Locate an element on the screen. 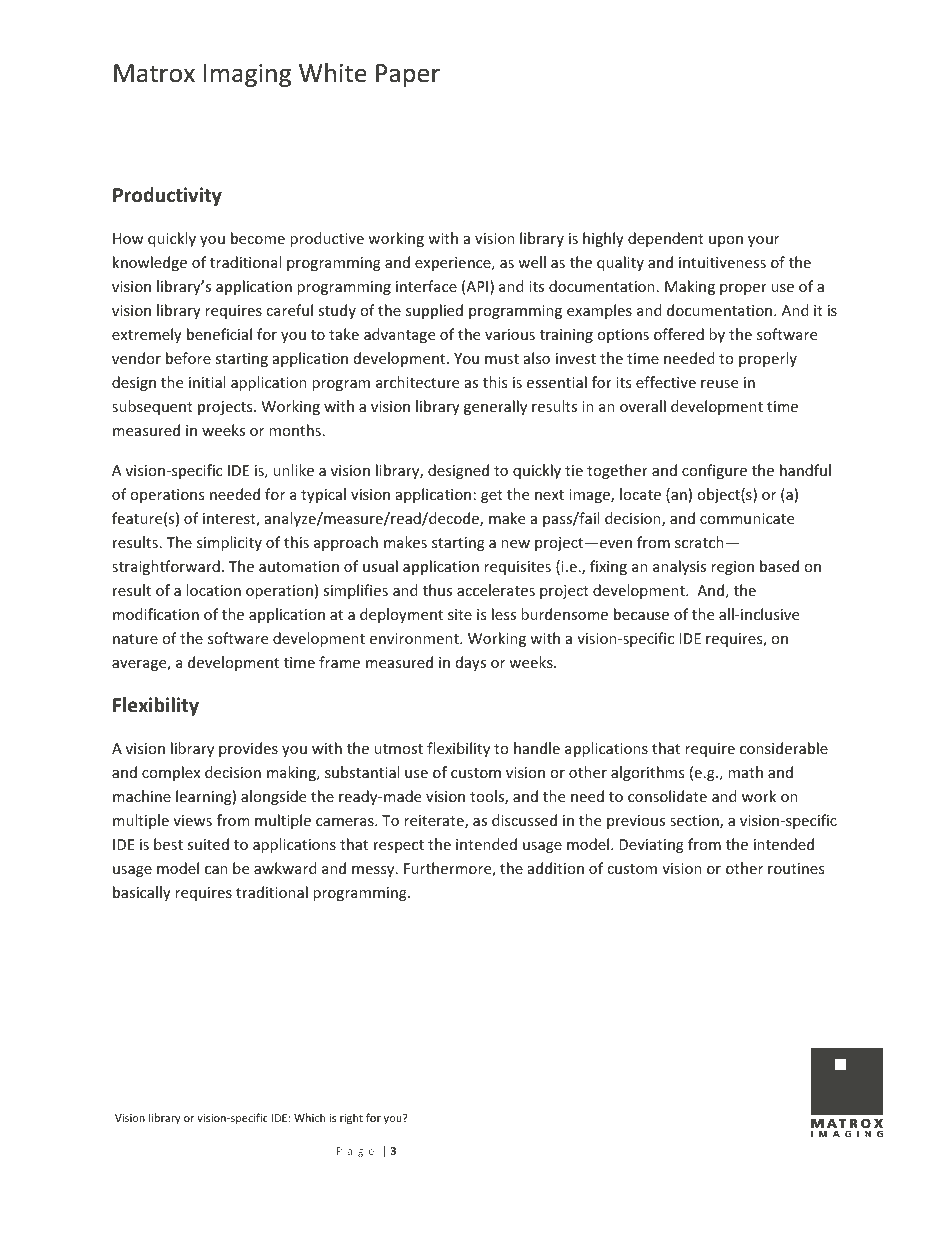 This screenshot has width=952, height=1233. Which is located at coordinates (309, 1117).
